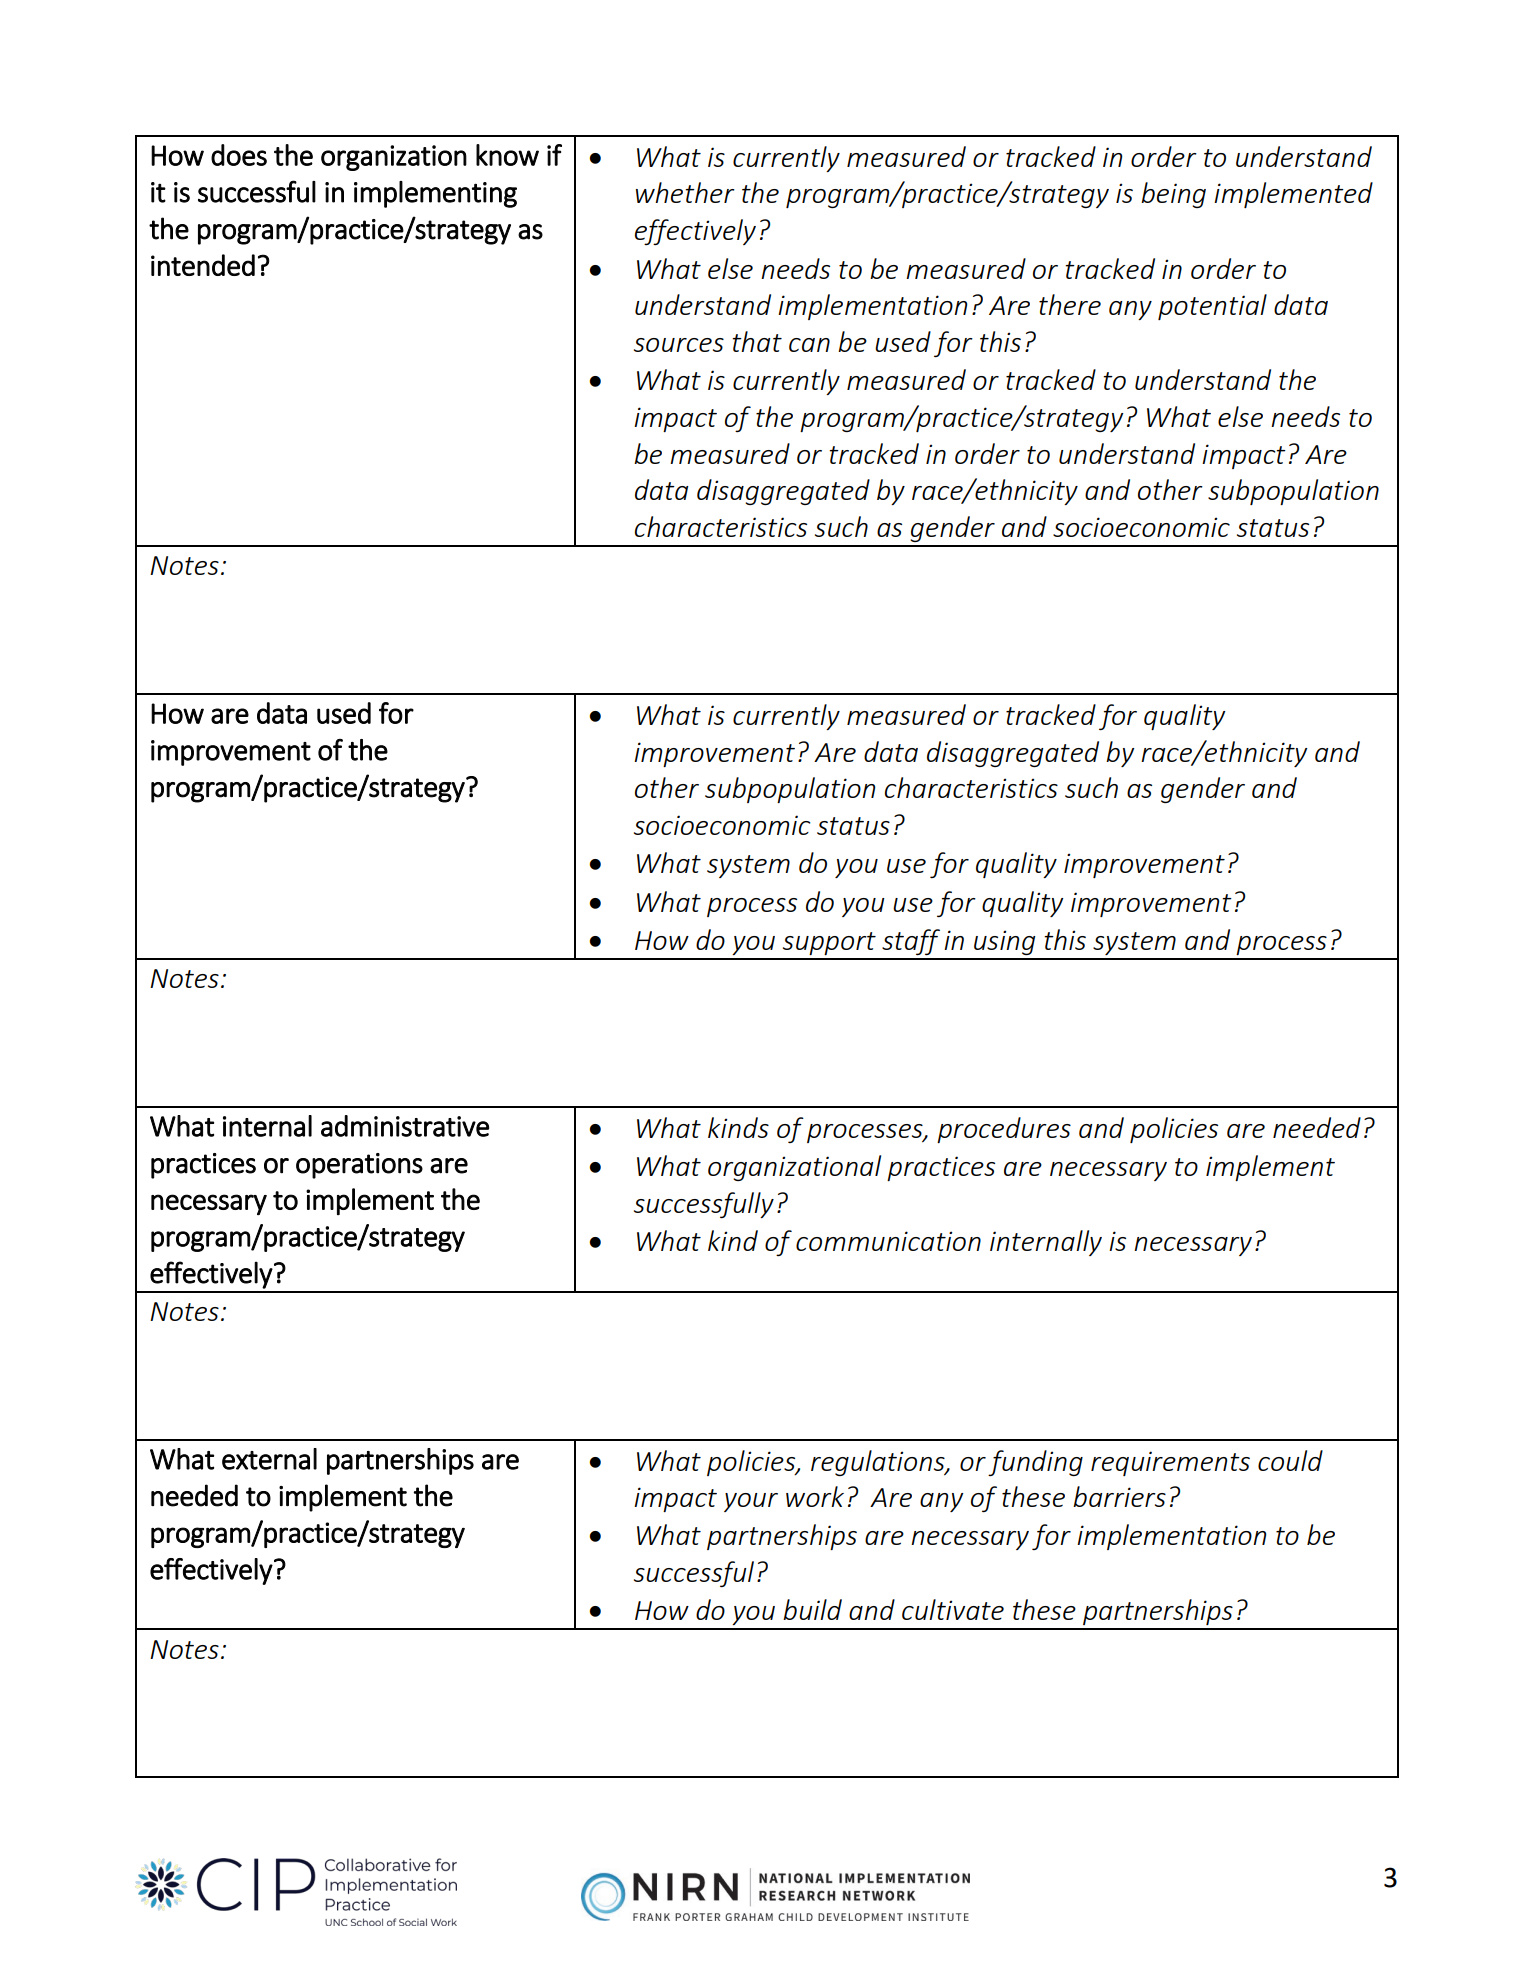  What do you see at coordinates (1173, 195) in the page?
I see `being` at bounding box center [1173, 195].
